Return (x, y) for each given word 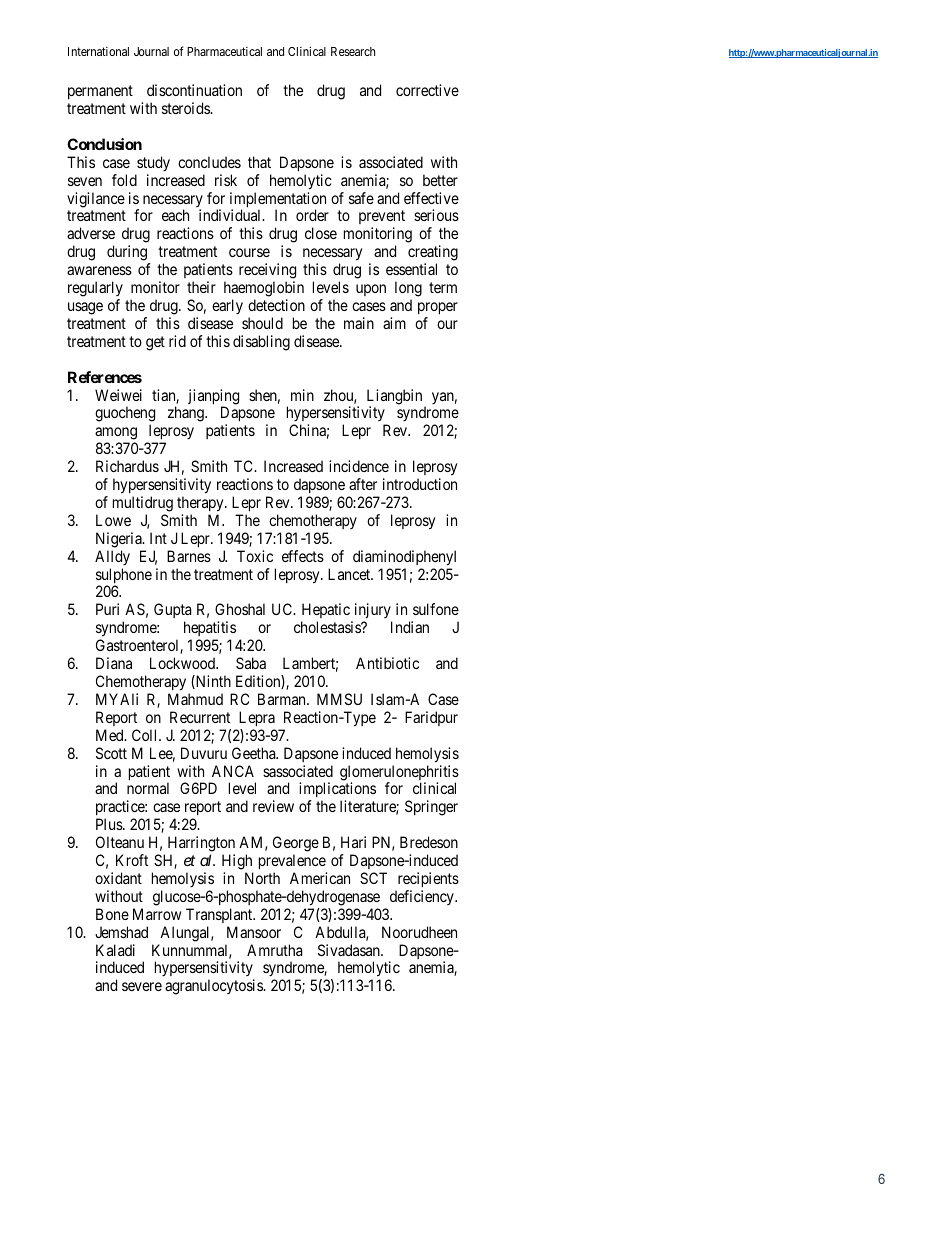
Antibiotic (387, 663)
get (155, 343)
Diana (114, 663)
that (259, 162)
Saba (251, 663)
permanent (100, 92)
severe (142, 986)
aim (394, 323)
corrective (427, 90)
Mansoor (254, 932)
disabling (261, 343)
